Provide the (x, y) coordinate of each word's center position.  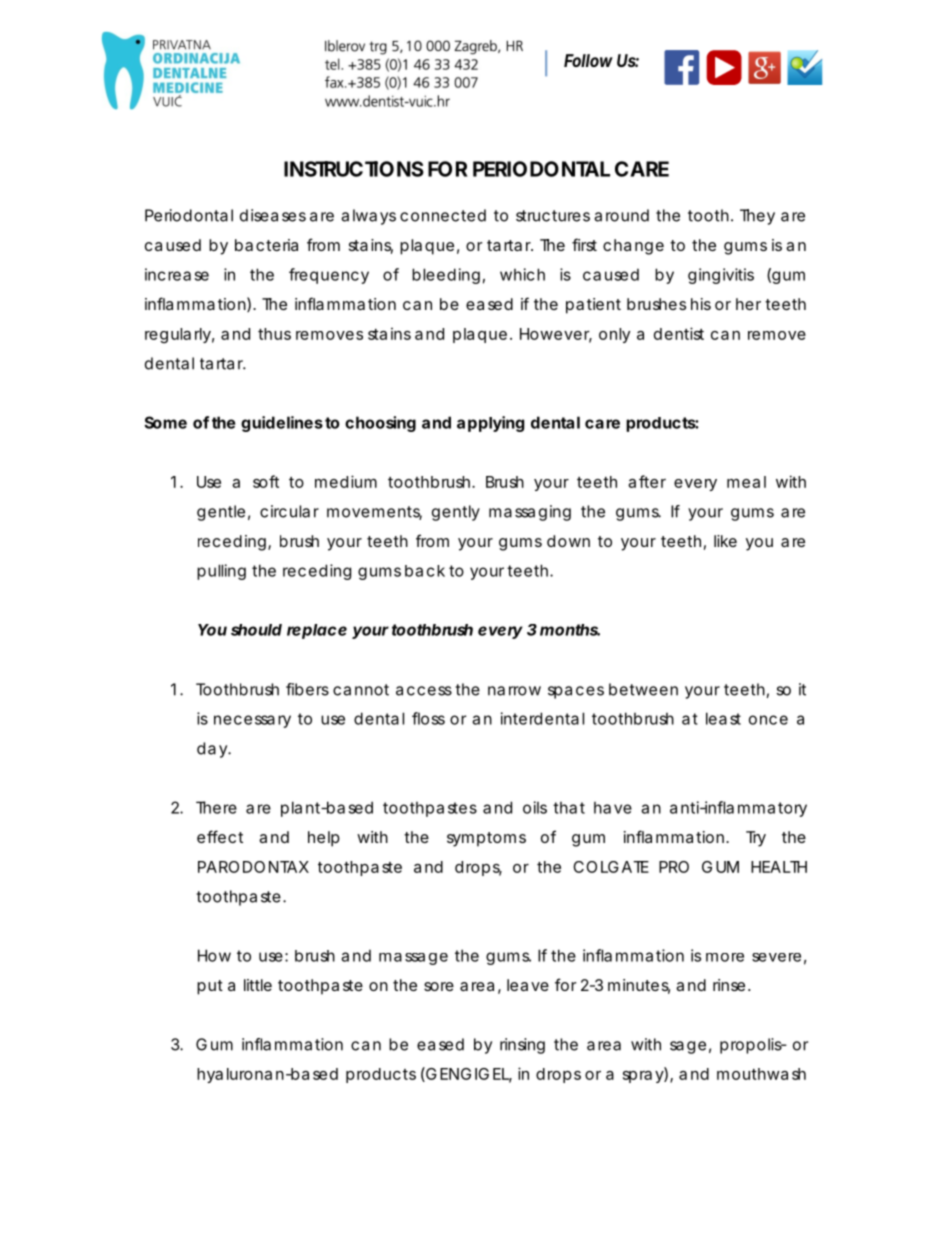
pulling (221, 572)
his (701, 304)
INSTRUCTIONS (354, 169)
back (425, 571)
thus (274, 334)
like (725, 541)
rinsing (522, 1046)
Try (756, 839)
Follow (588, 60)
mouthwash (761, 1074)
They (757, 217)
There (216, 807)
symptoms (486, 839)
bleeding (446, 276)
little (258, 985)
